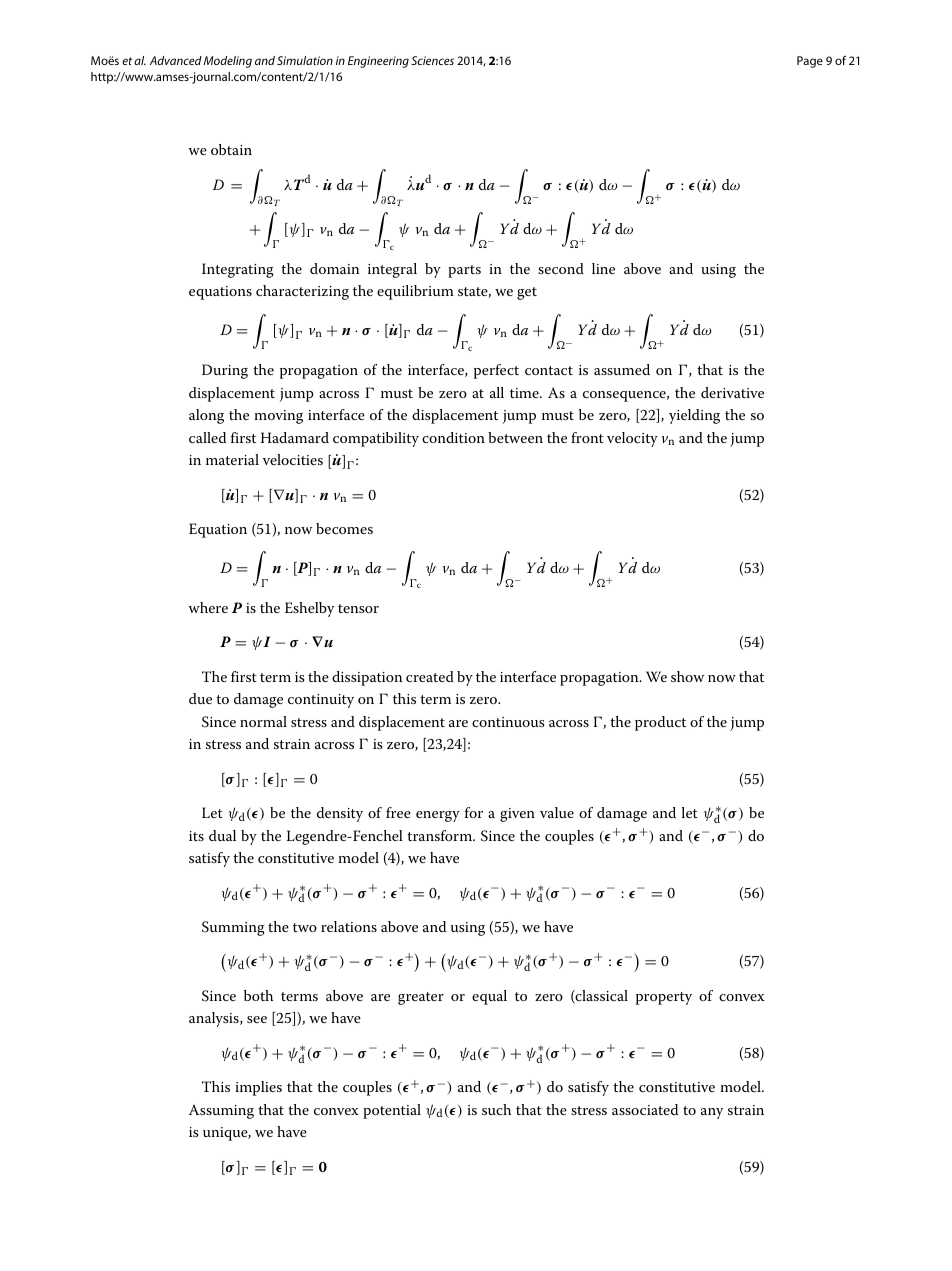 This screenshot has width=952, height=1271. I want to click on show, so click(687, 676).
